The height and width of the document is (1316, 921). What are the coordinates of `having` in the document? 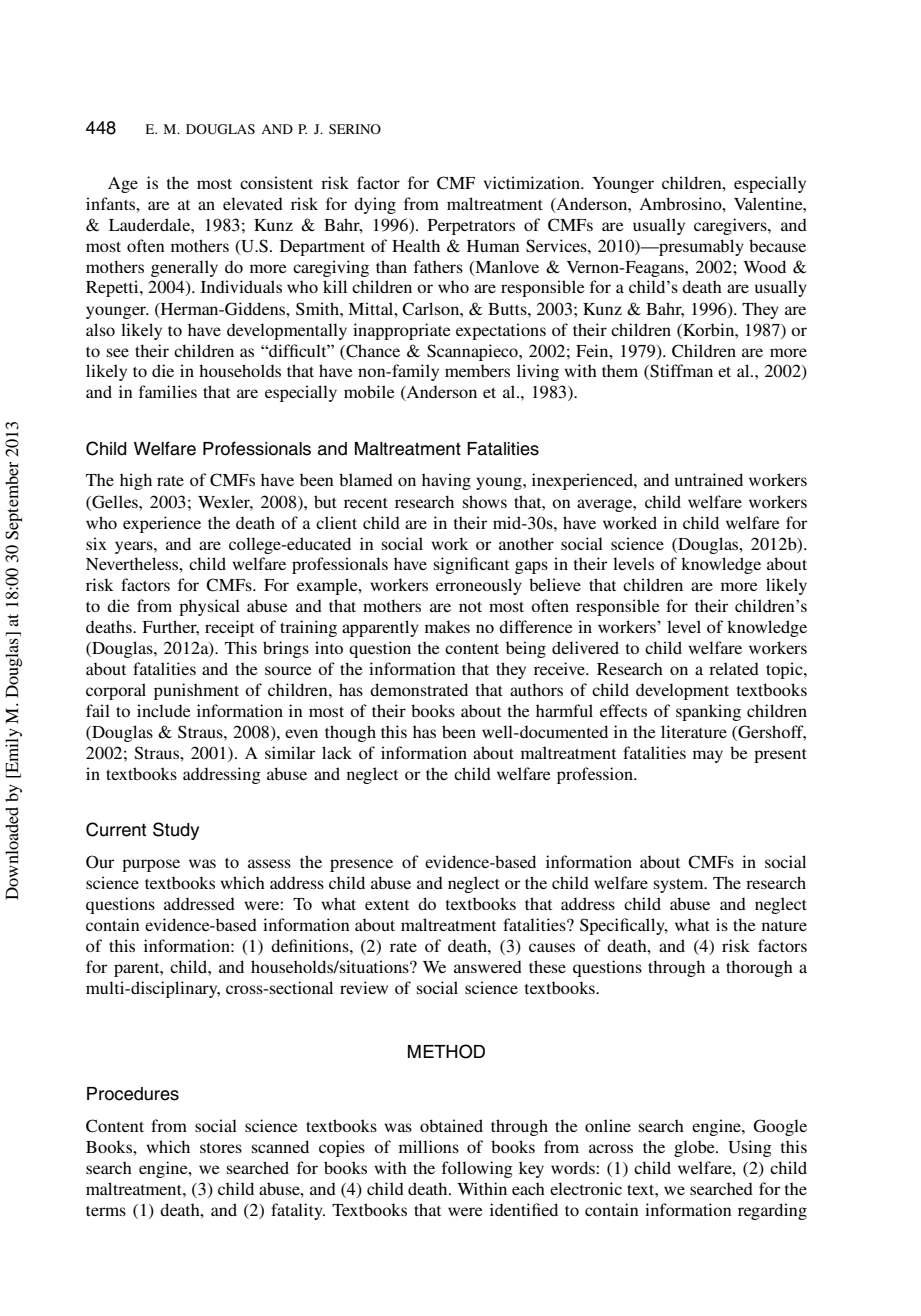 It's located at (446, 481).
